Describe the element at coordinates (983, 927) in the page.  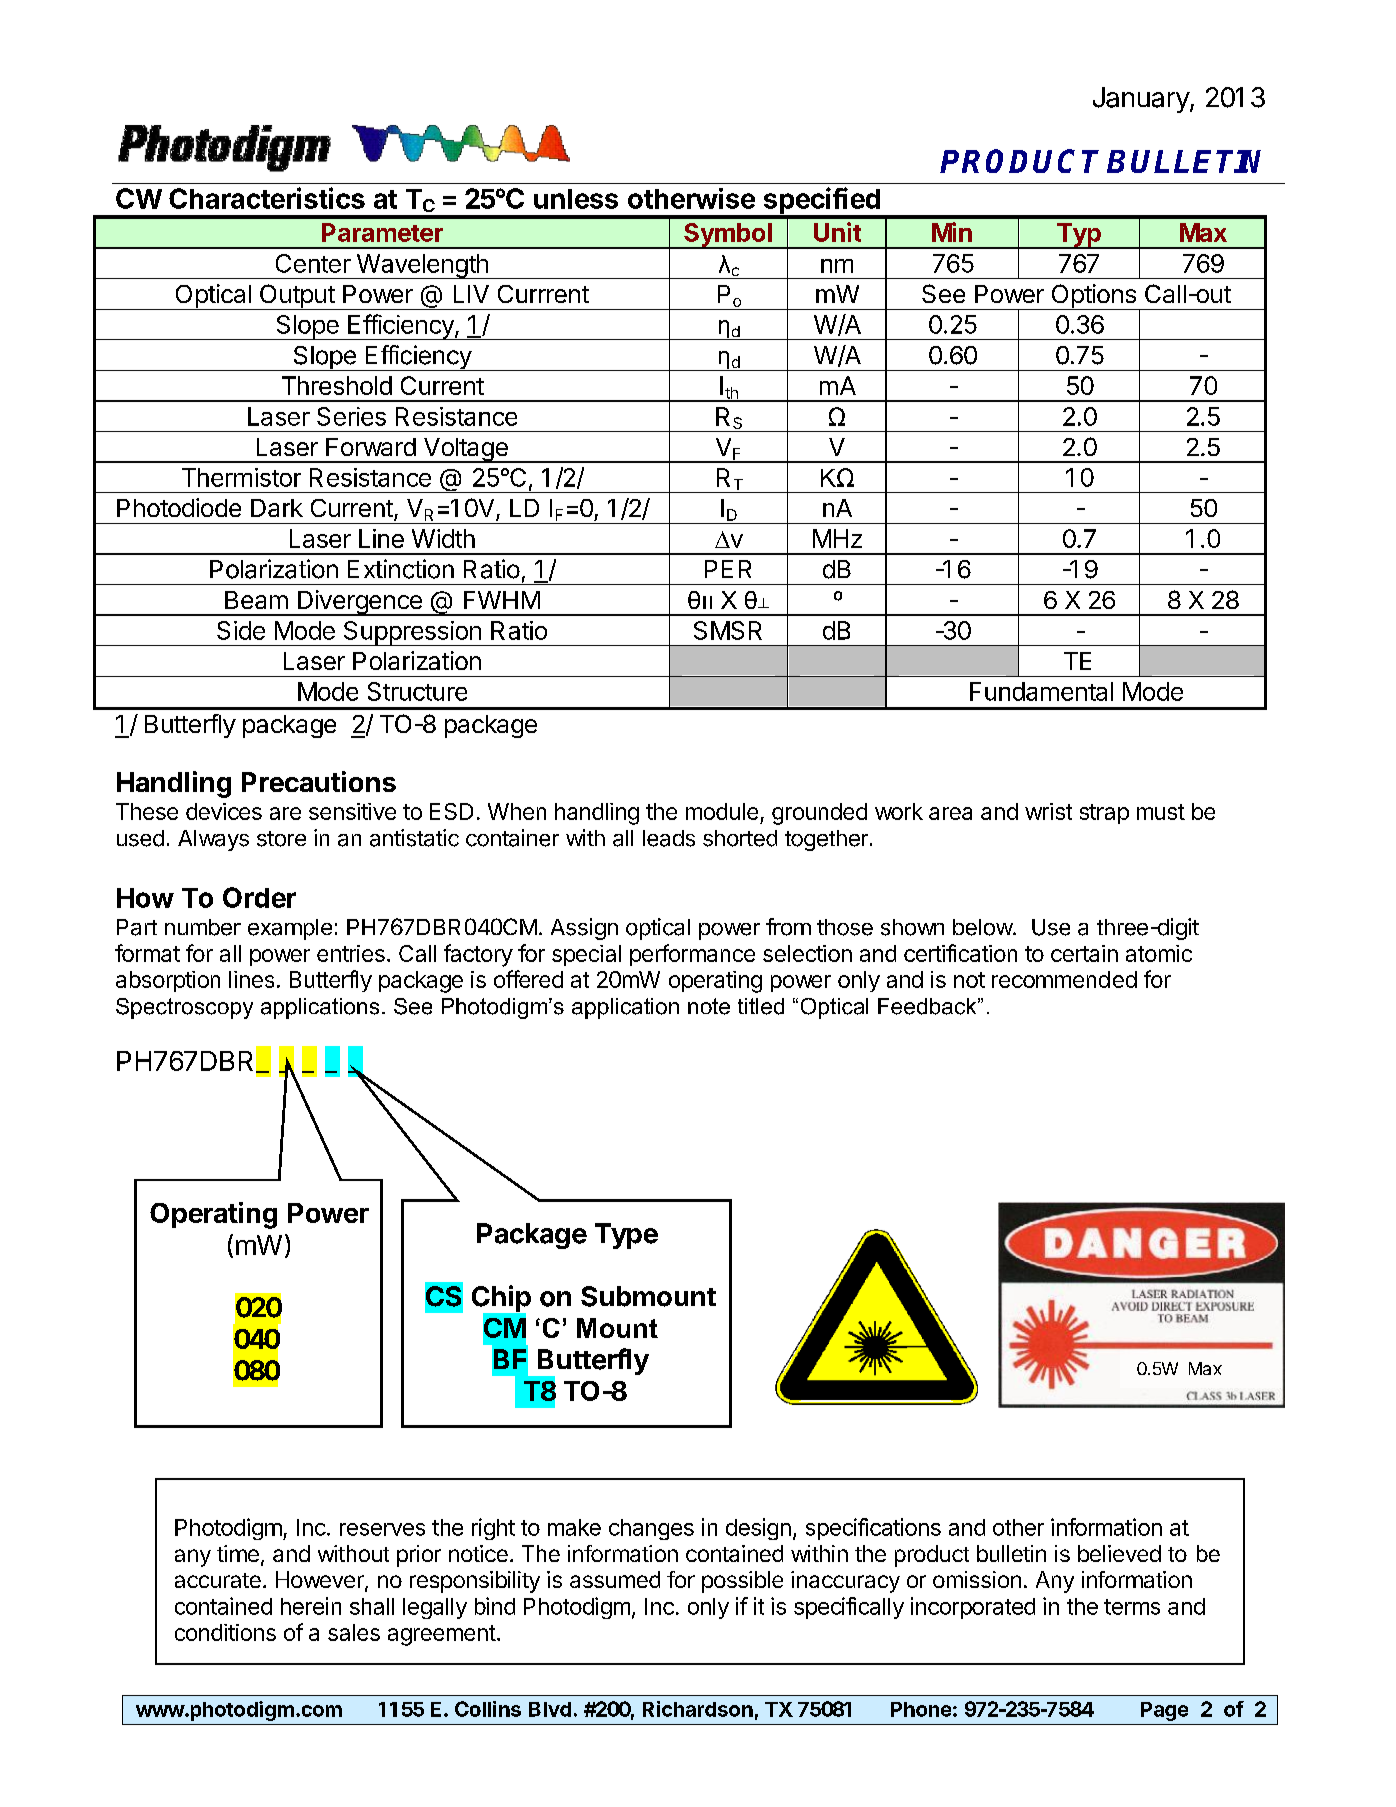
I see `below` at that location.
